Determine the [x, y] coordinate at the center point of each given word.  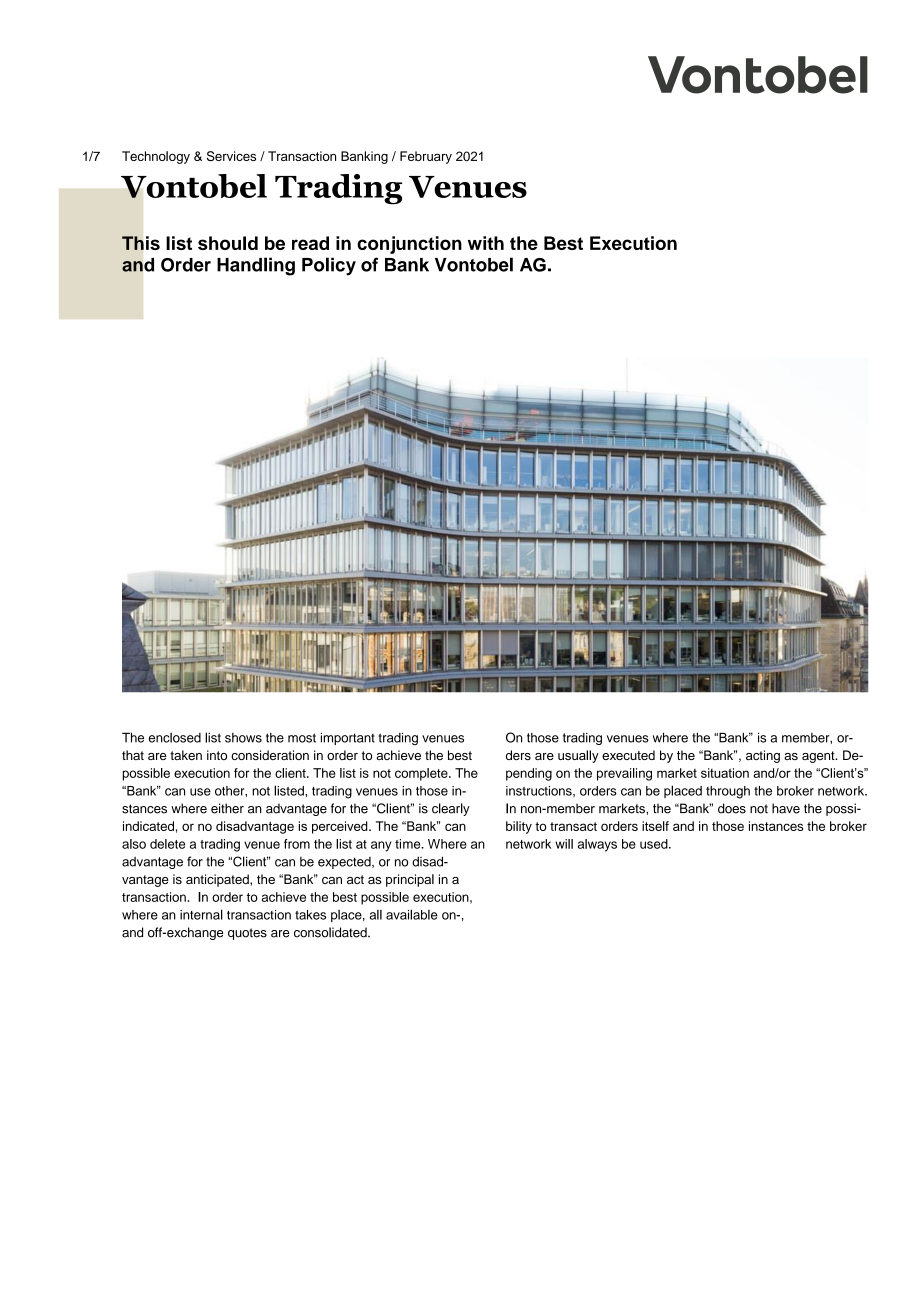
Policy [329, 266]
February [426, 157]
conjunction [409, 245]
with [486, 243]
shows [243, 738]
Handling [256, 266]
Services [231, 156]
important [348, 738]
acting [763, 756]
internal [201, 914]
